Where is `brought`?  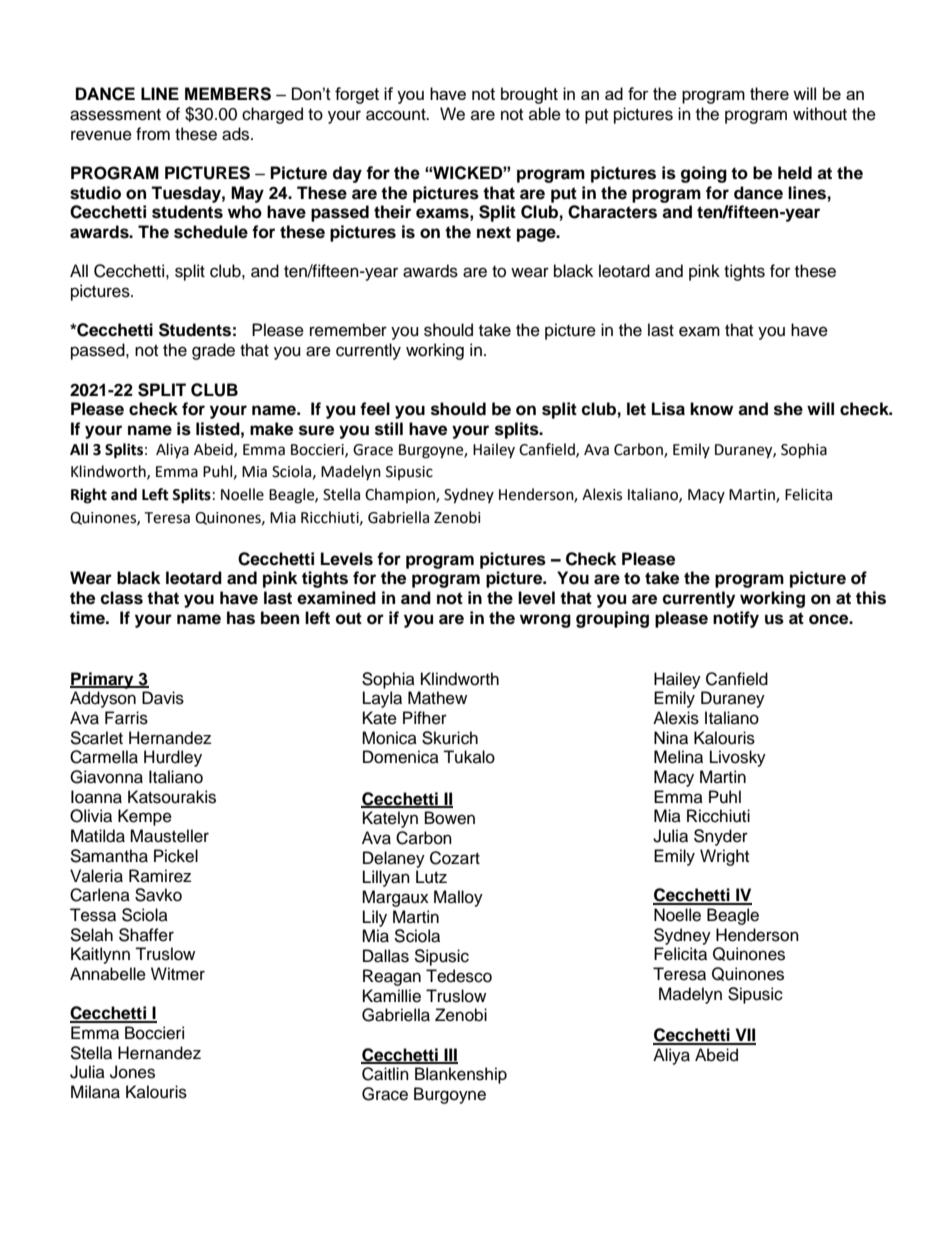
brought is located at coordinates (529, 95).
